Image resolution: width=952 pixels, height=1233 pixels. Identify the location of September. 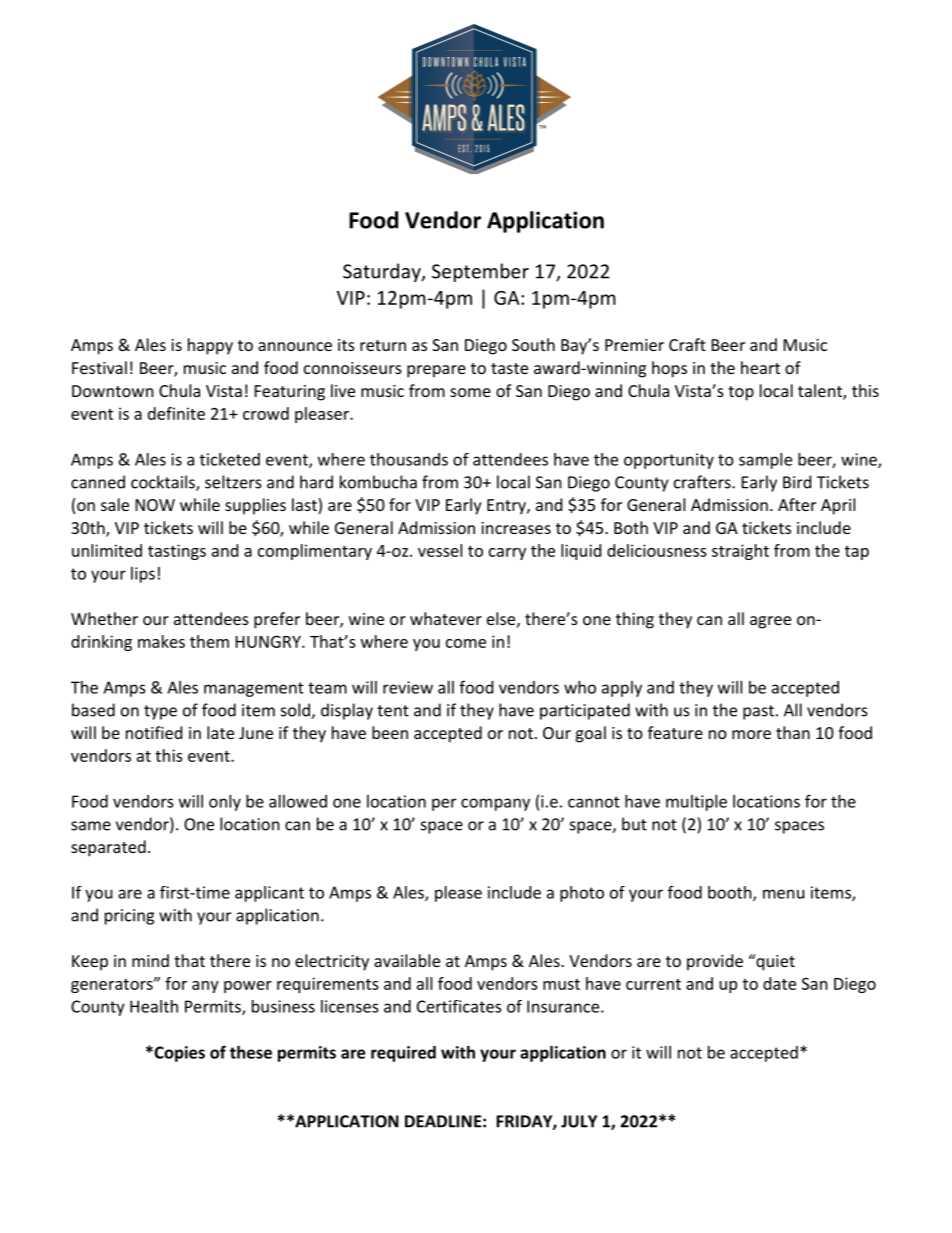
(480, 272).
